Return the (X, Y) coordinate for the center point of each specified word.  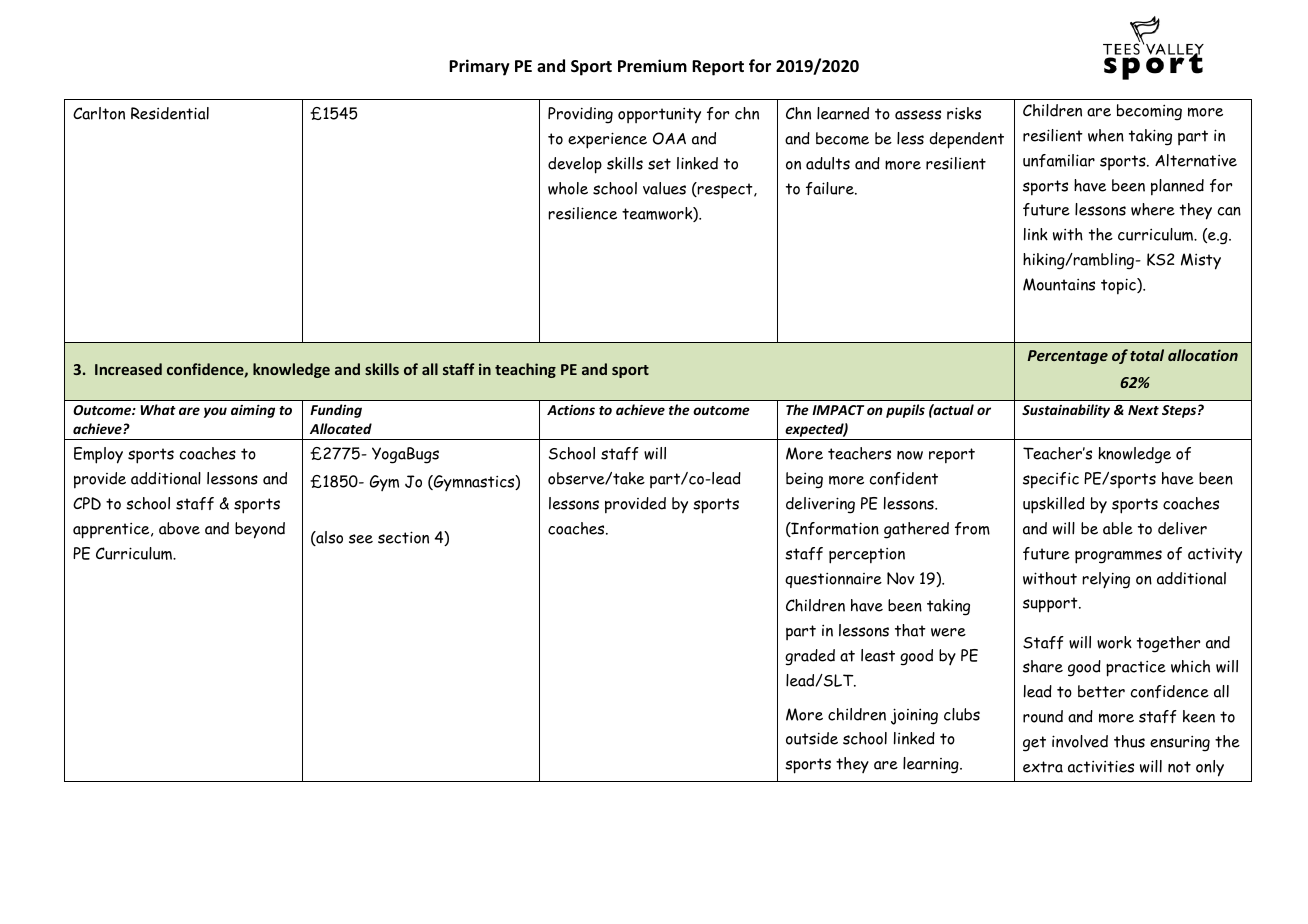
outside (812, 738)
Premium (652, 65)
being (804, 480)
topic (1119, 286)
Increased (128, 369)
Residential (170, 113)
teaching (525, 370)
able (1118, 528)
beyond (260, 530)
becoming (1149, 112)
